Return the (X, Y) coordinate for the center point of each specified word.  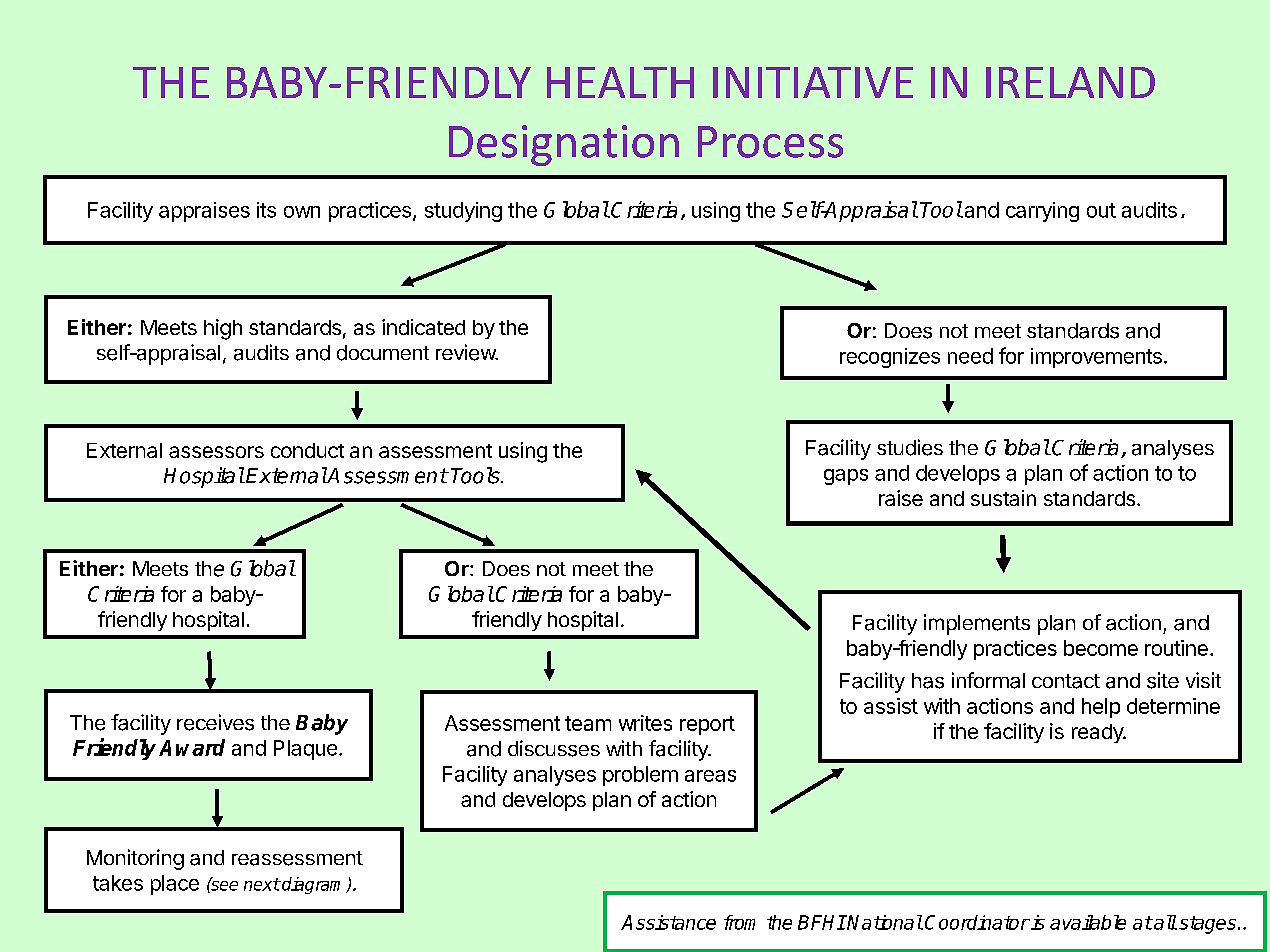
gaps (846, 477)
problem (640, 776)
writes (645, 723)
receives (215, 722)
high (223, 329)
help (1101, 708)
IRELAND (1070, 82)
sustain (1003, 498)
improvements (1096, 358)
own (302, 212)
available (1088, 922)
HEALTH (620, 82)
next (262, 884)
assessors (216, 452)
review (466, 352)
